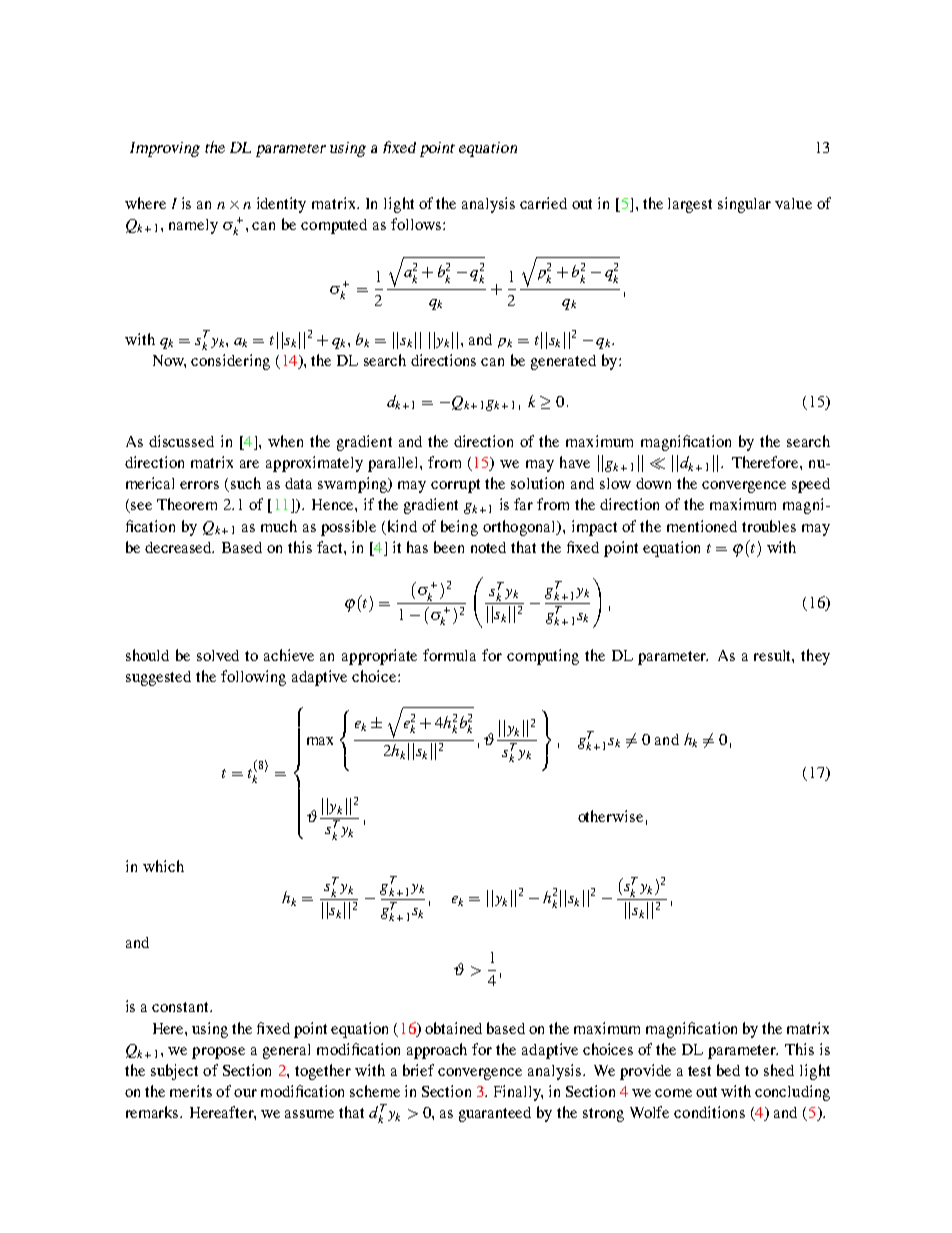  I want to click on speed, so click(811, 485).
